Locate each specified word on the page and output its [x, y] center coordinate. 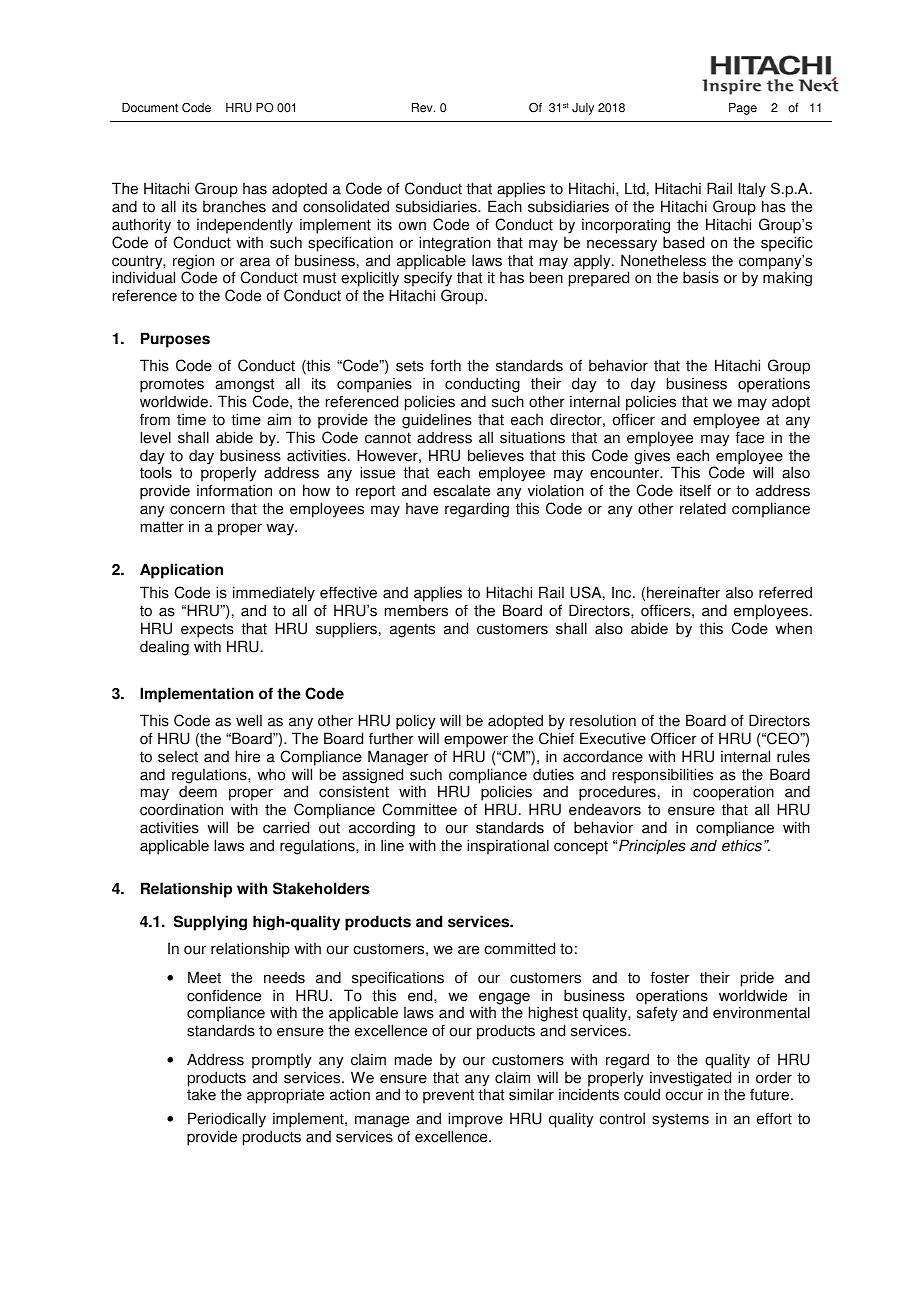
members [416, 611]
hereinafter [683, 592]
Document [150, 108]
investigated [690, 1080]
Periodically [227, 1120]
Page [743, 109]
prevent [448, 1096]
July [583, 109]
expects [207, 630]
